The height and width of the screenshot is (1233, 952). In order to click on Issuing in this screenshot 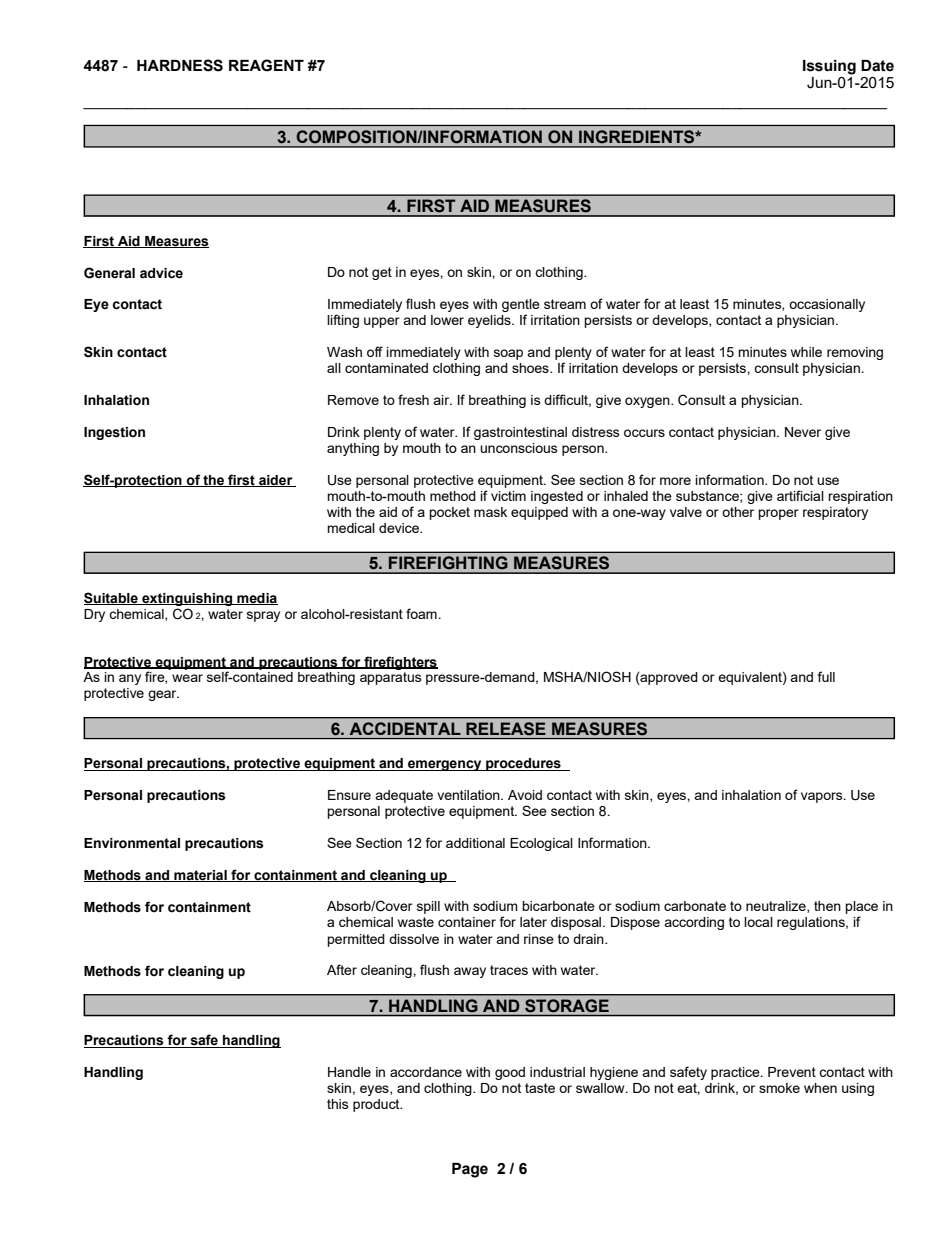, I will do `click(829, 67)`.
